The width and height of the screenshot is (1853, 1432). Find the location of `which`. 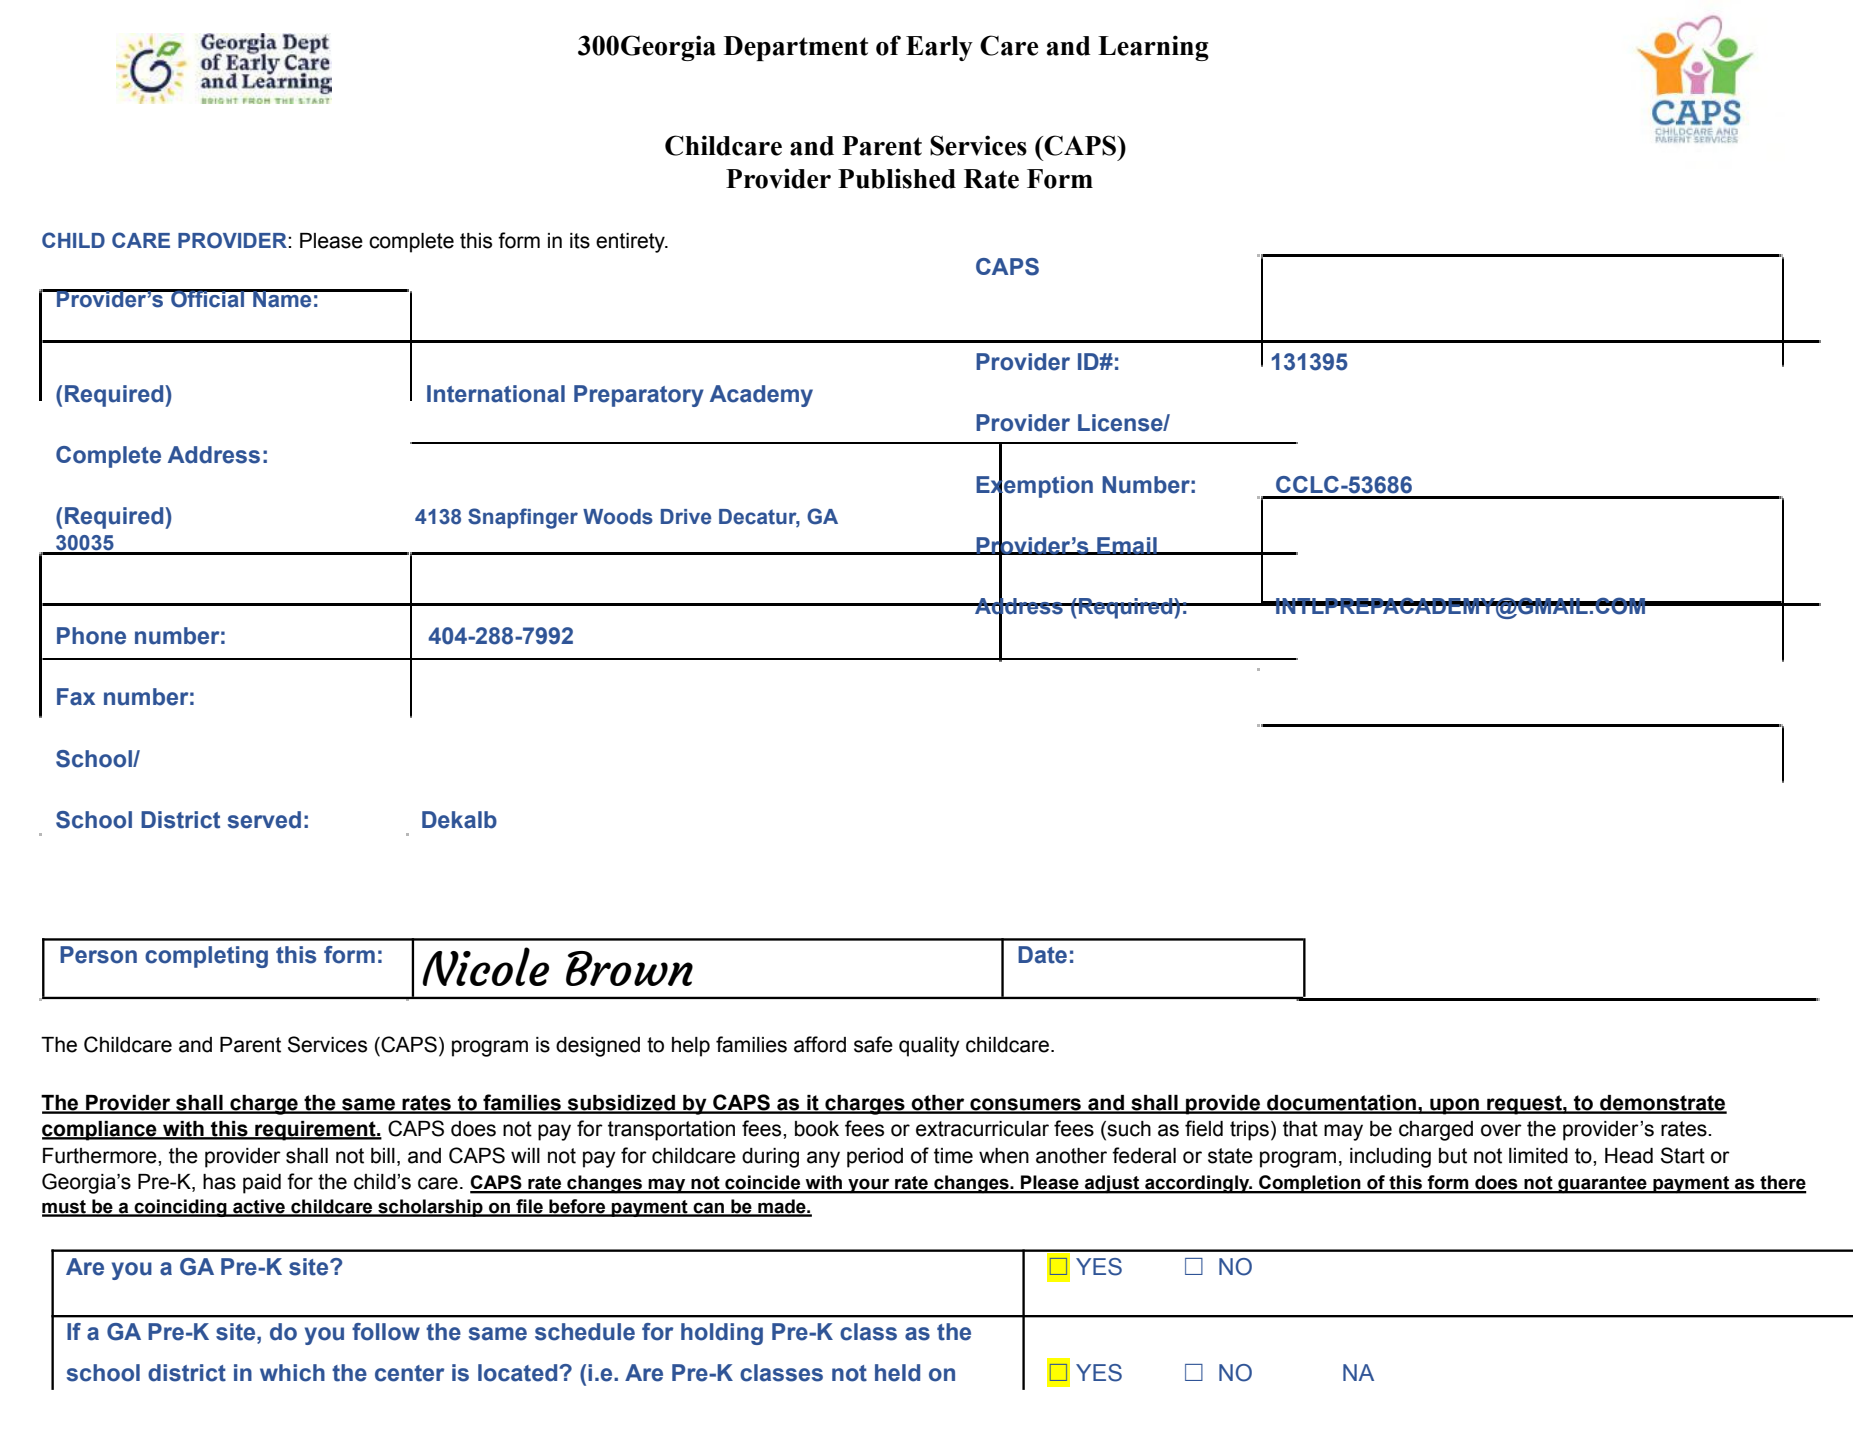

which is located at coordinates (292, 1373).
